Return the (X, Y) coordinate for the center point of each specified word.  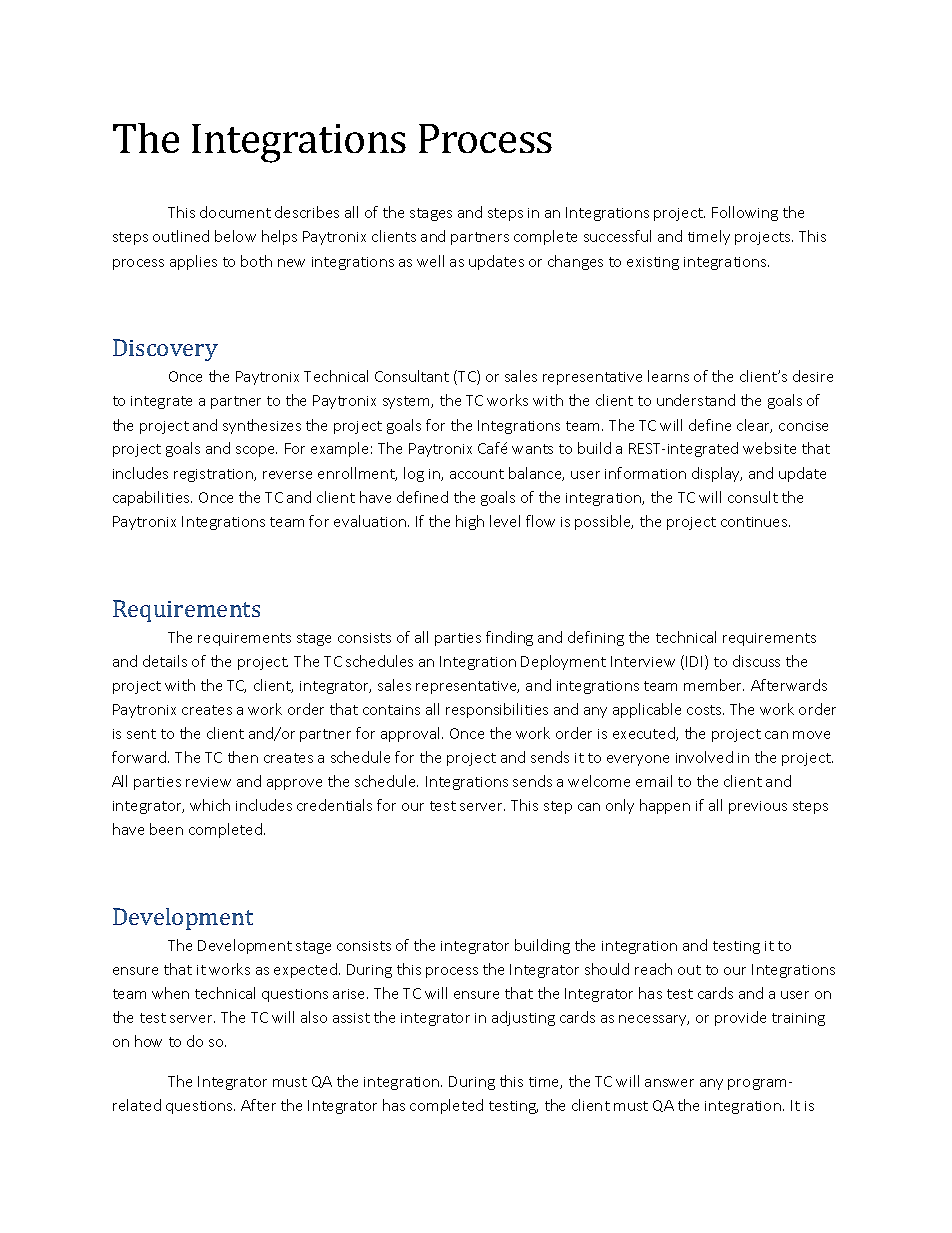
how (148, 1041)
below (235, 236)
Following (745, 213)
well (430, 261)
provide (740, 1018)
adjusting (523, 1018)
